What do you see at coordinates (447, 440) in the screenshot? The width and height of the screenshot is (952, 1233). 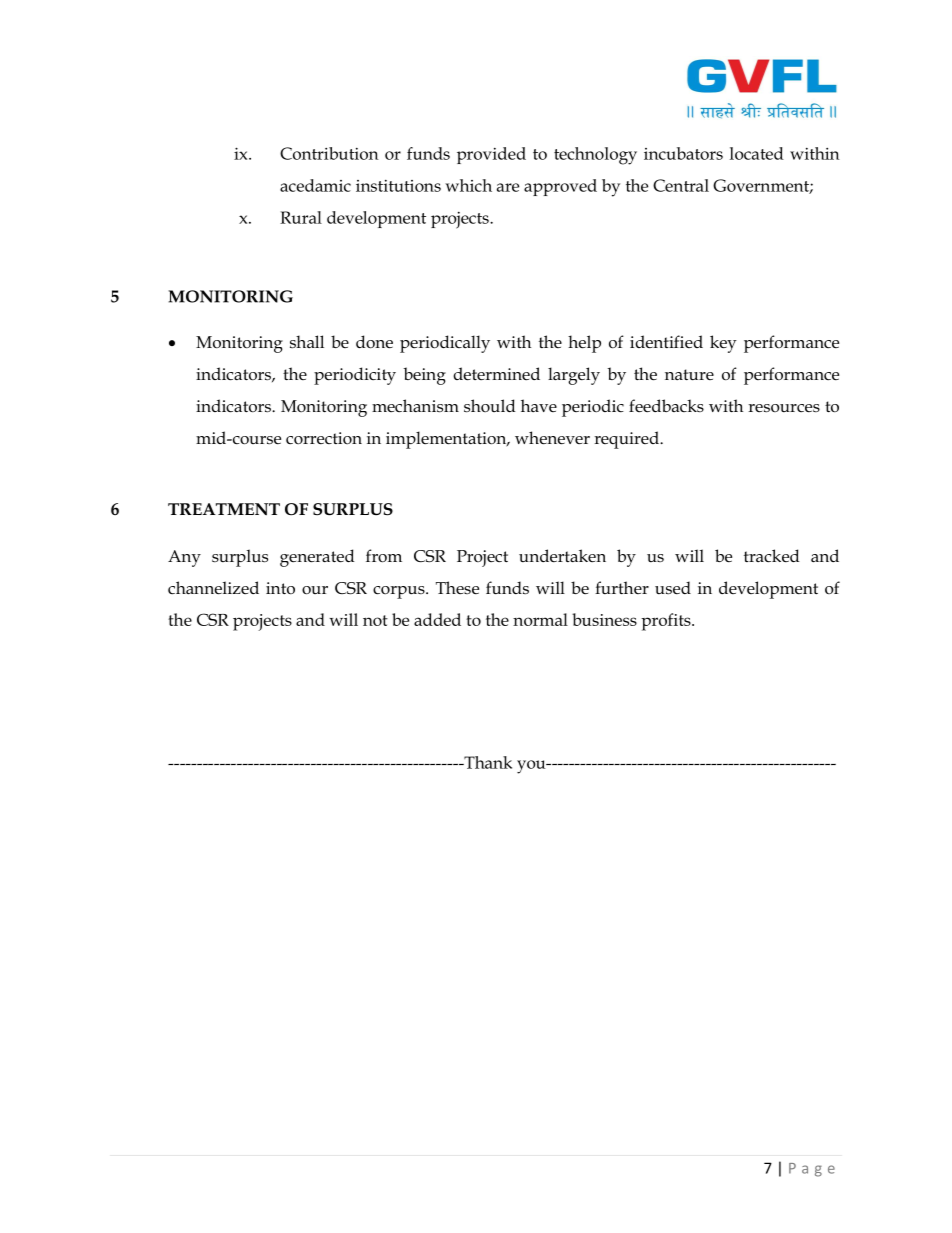 I see `implementation` at bounding box center [447, 440].
